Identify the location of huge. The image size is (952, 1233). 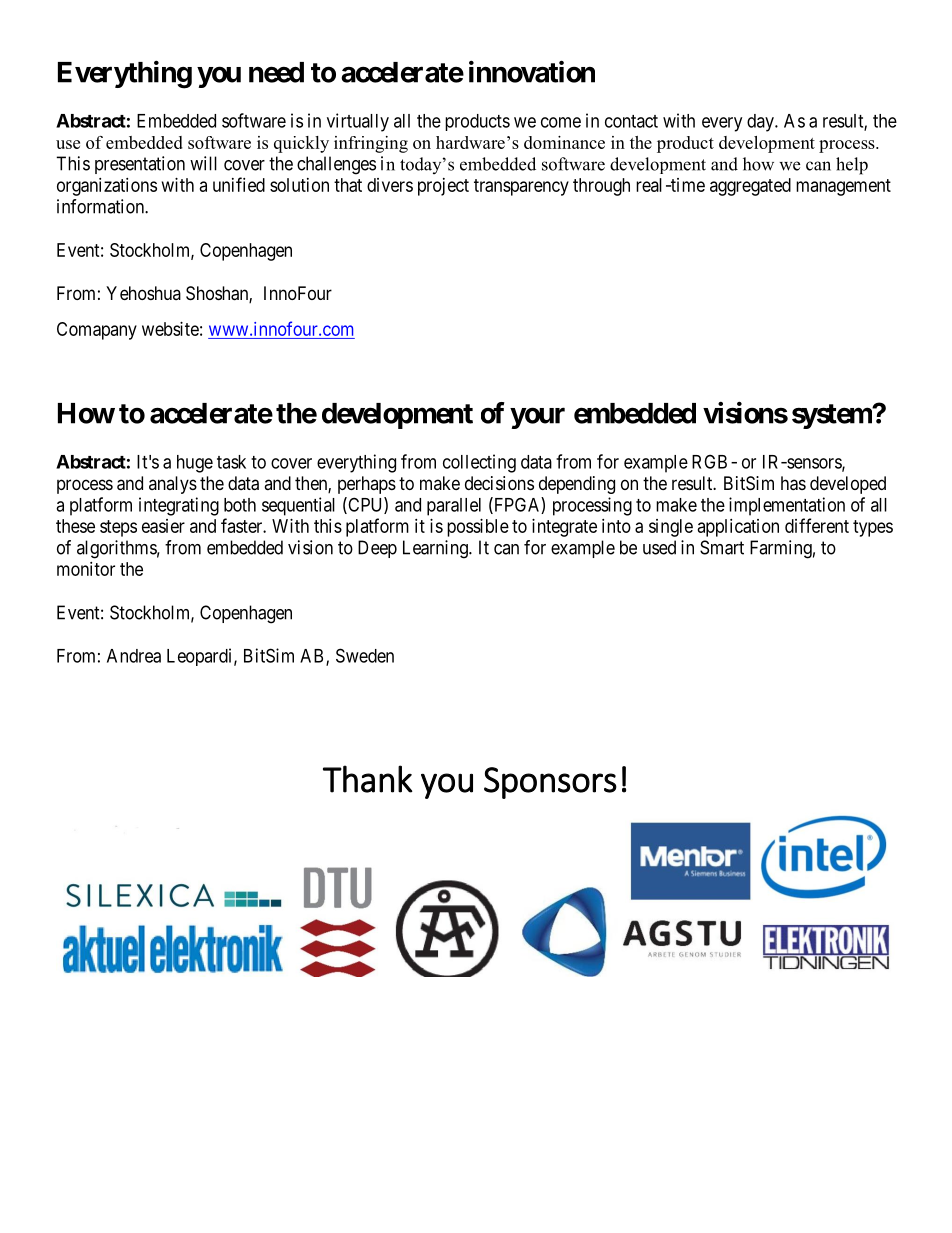
(195, 464).
